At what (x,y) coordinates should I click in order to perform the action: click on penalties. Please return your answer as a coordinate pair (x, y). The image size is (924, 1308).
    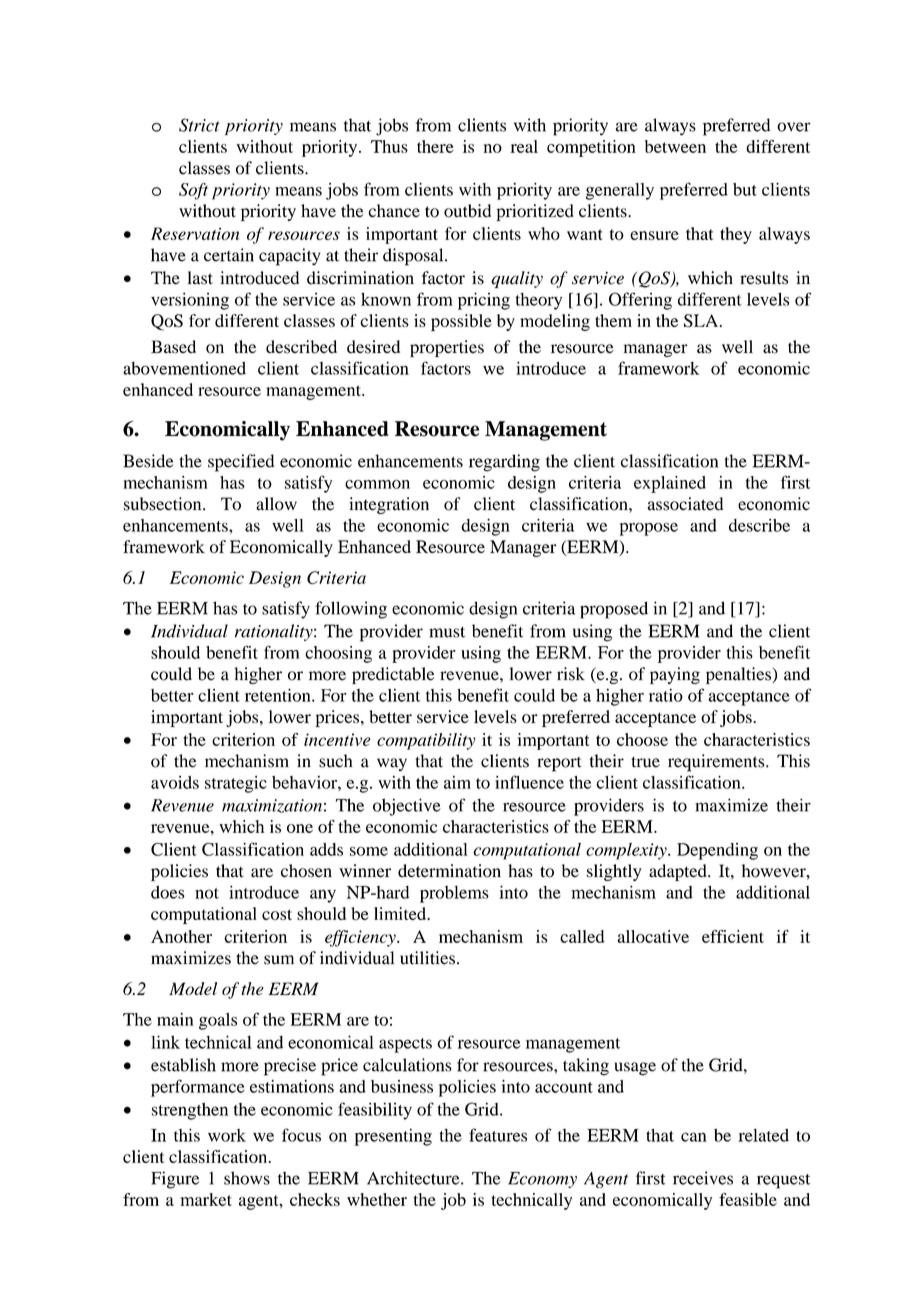
    Looking at the image, I should click on (740, 675).
